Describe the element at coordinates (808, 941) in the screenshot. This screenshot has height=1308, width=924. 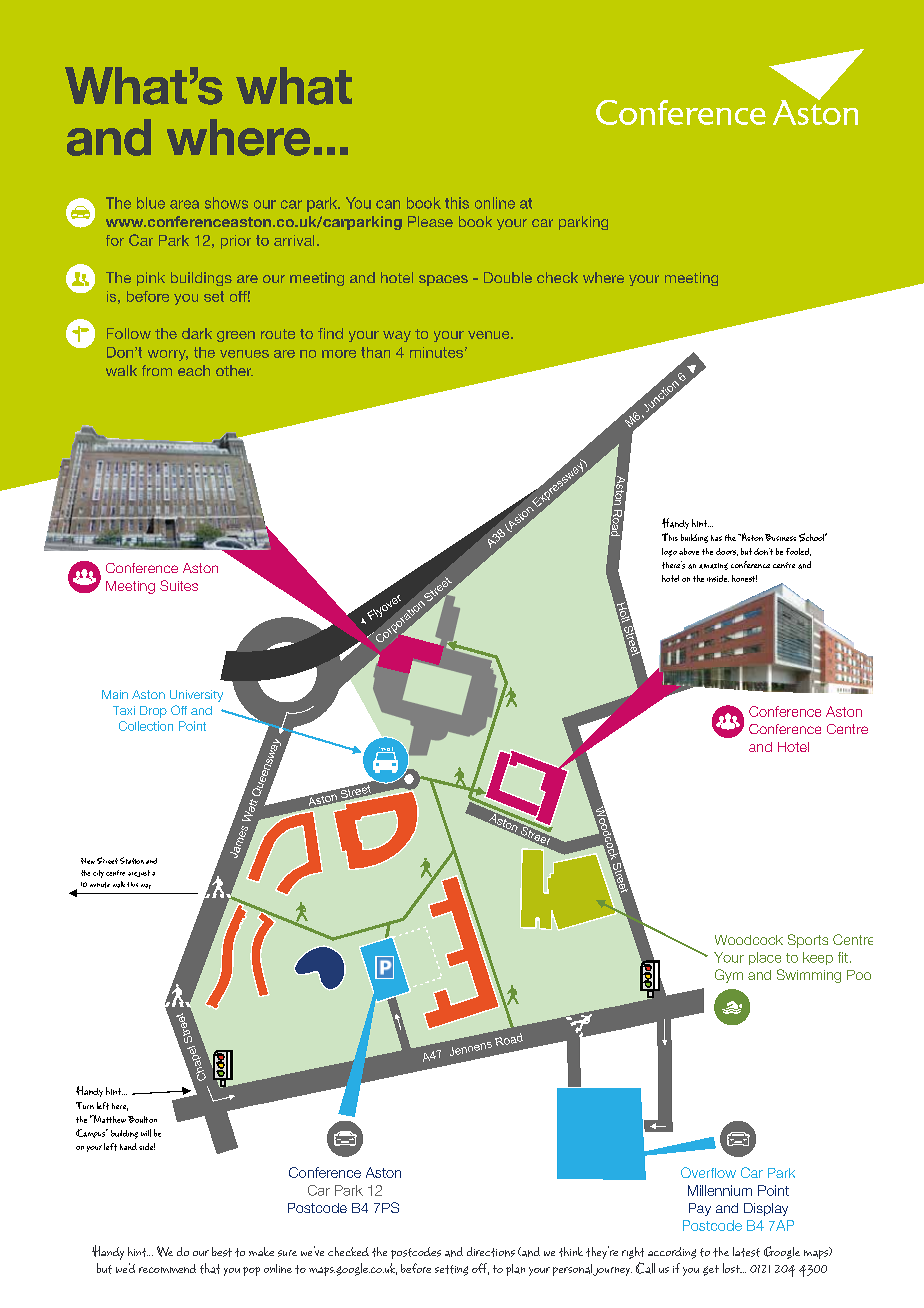
I see `Sports` at that location.
